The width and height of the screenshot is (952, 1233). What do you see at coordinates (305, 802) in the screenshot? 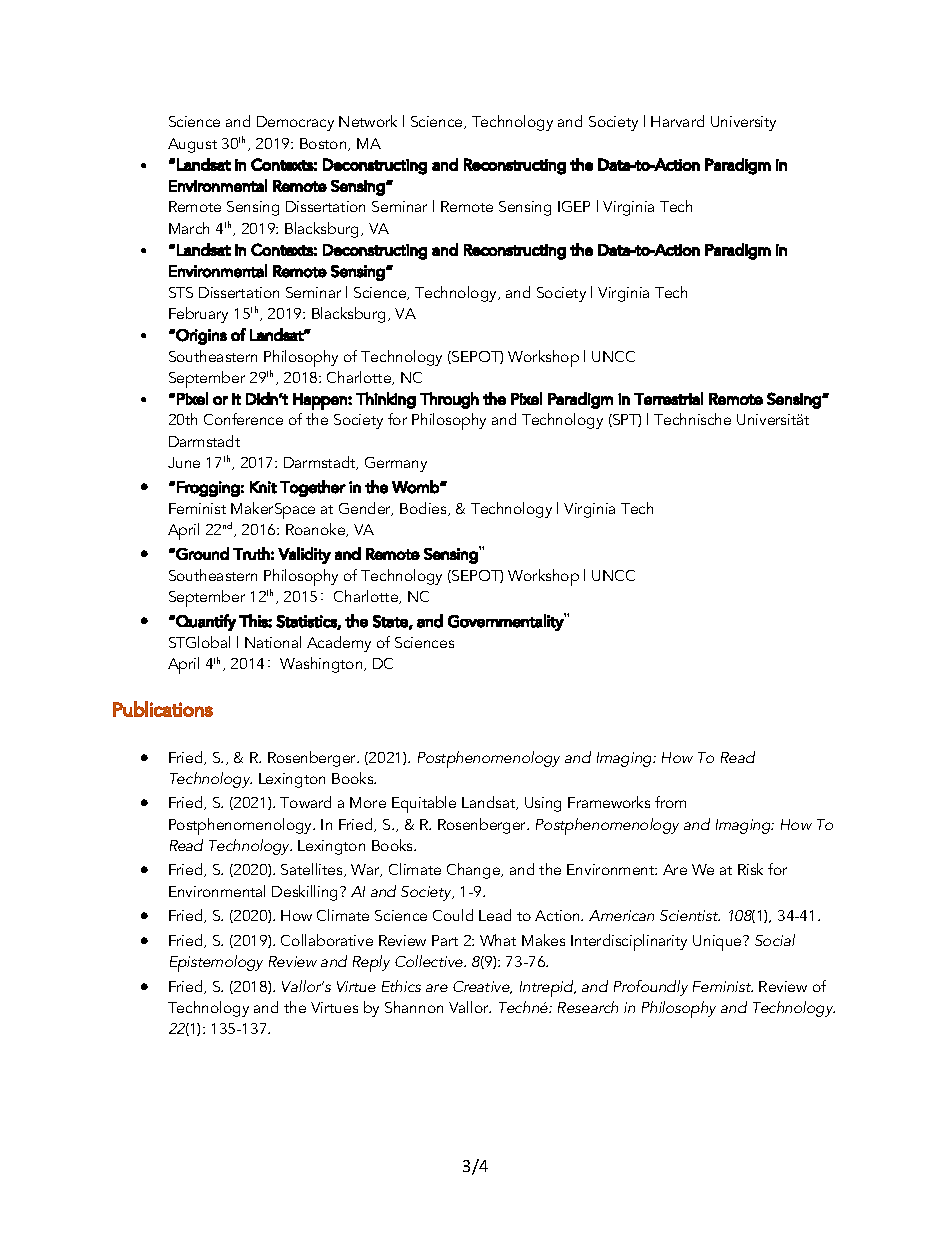
I see `Toward` at bounding box center [305, 802].
